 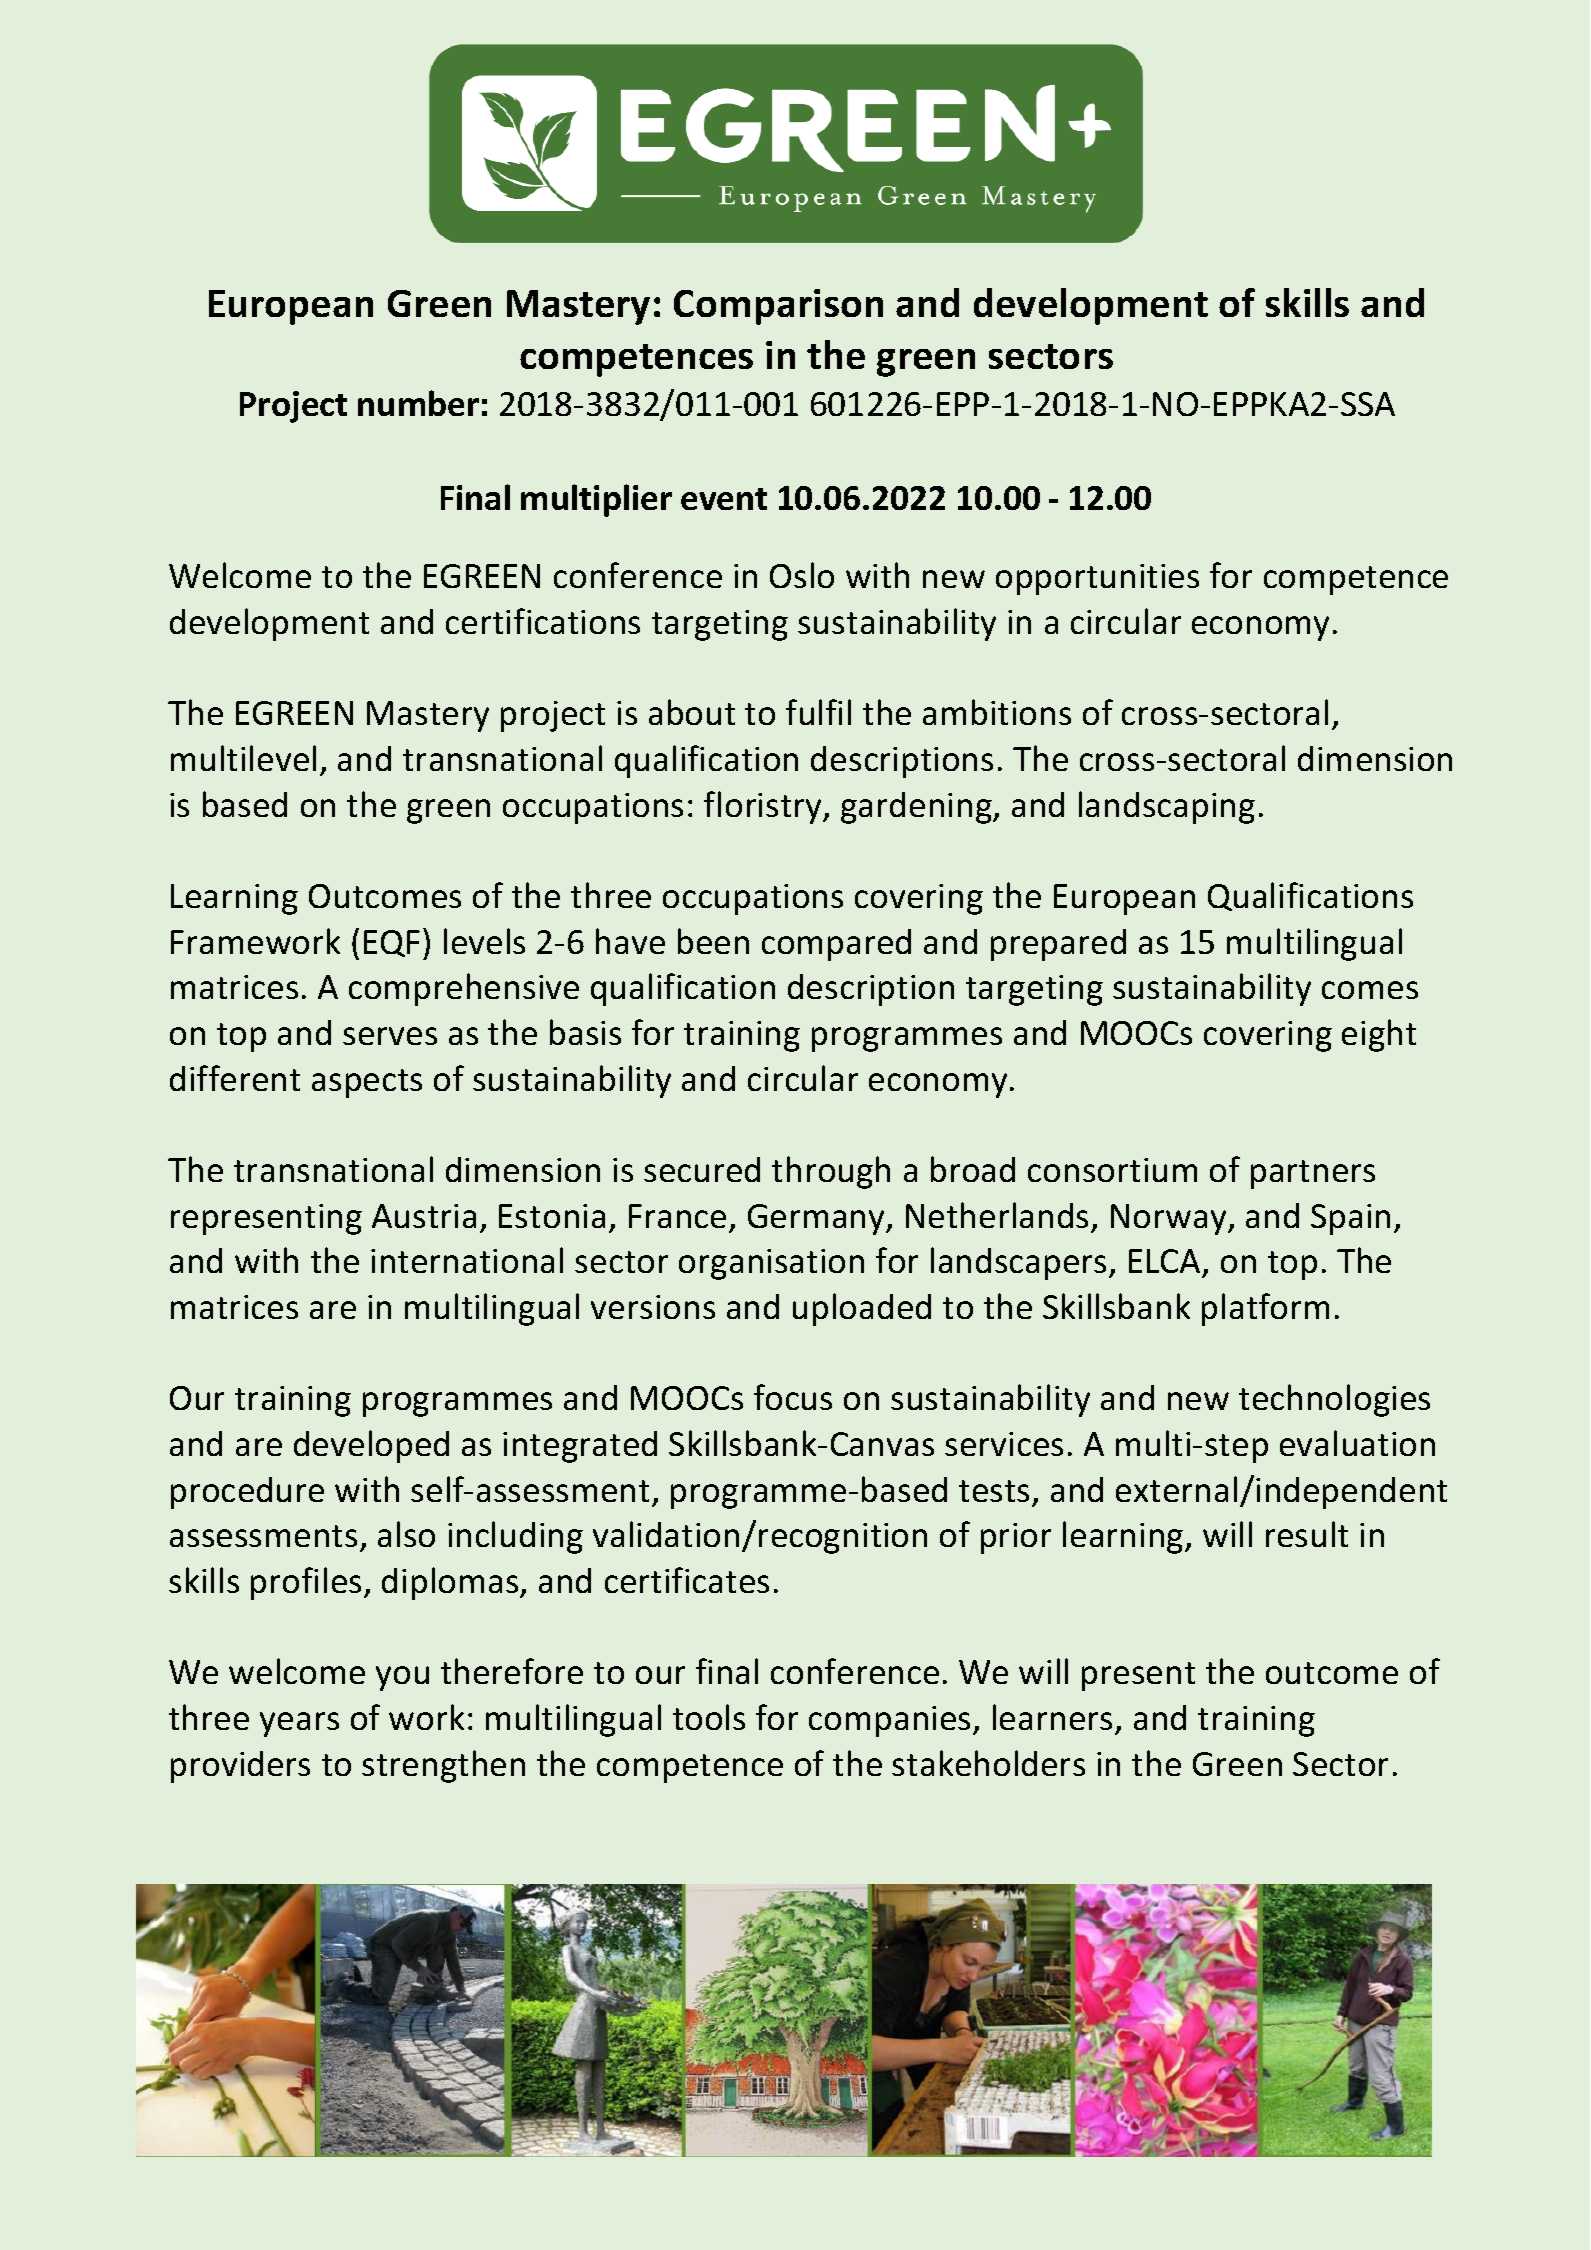 I want to click on landscaping, so click(x=1167, y=807).
